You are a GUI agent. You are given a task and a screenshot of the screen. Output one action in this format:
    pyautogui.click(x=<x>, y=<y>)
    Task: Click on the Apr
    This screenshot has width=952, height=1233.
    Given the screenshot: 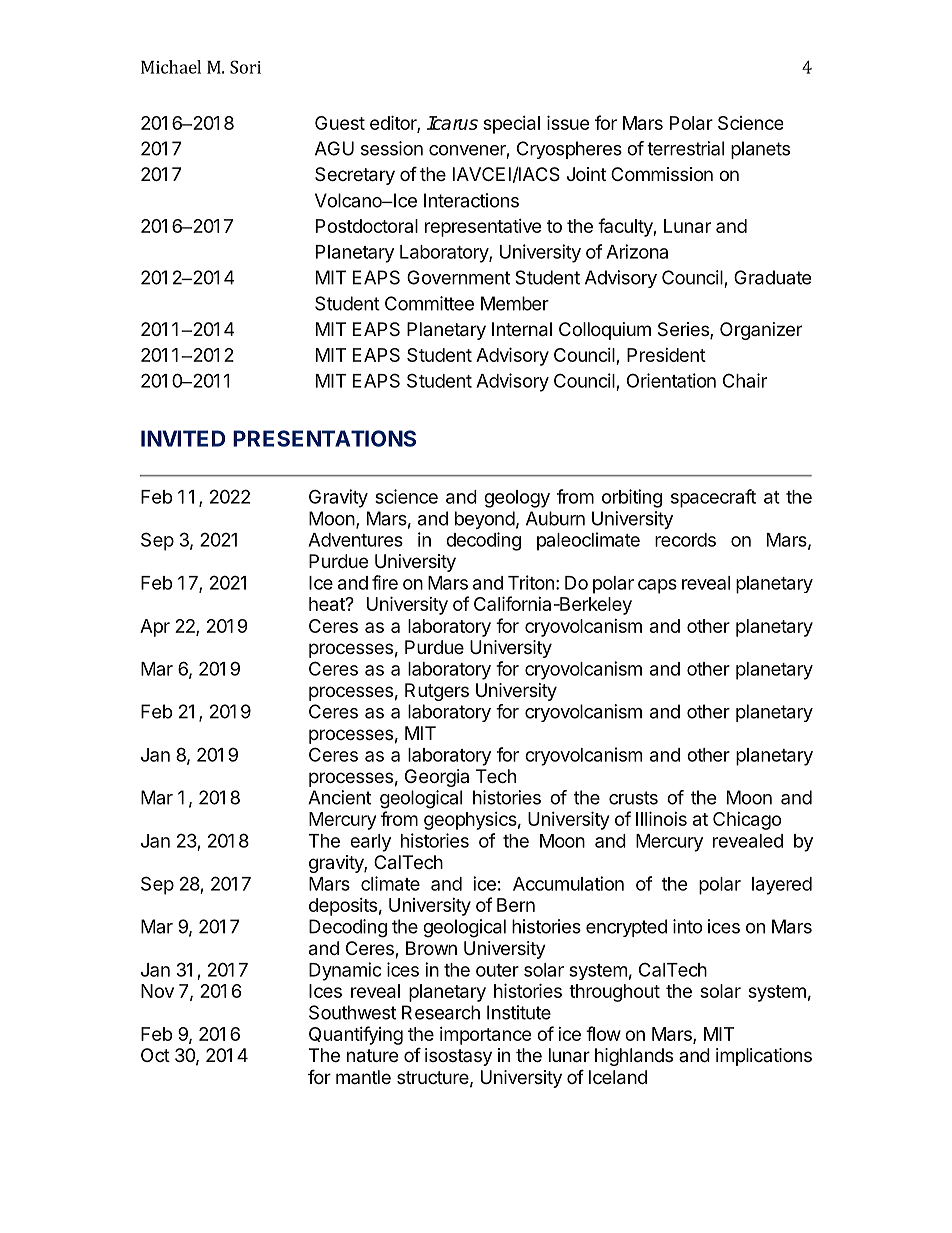 What is the action you would take?
    pyautogui.click(x=155, y=628)
